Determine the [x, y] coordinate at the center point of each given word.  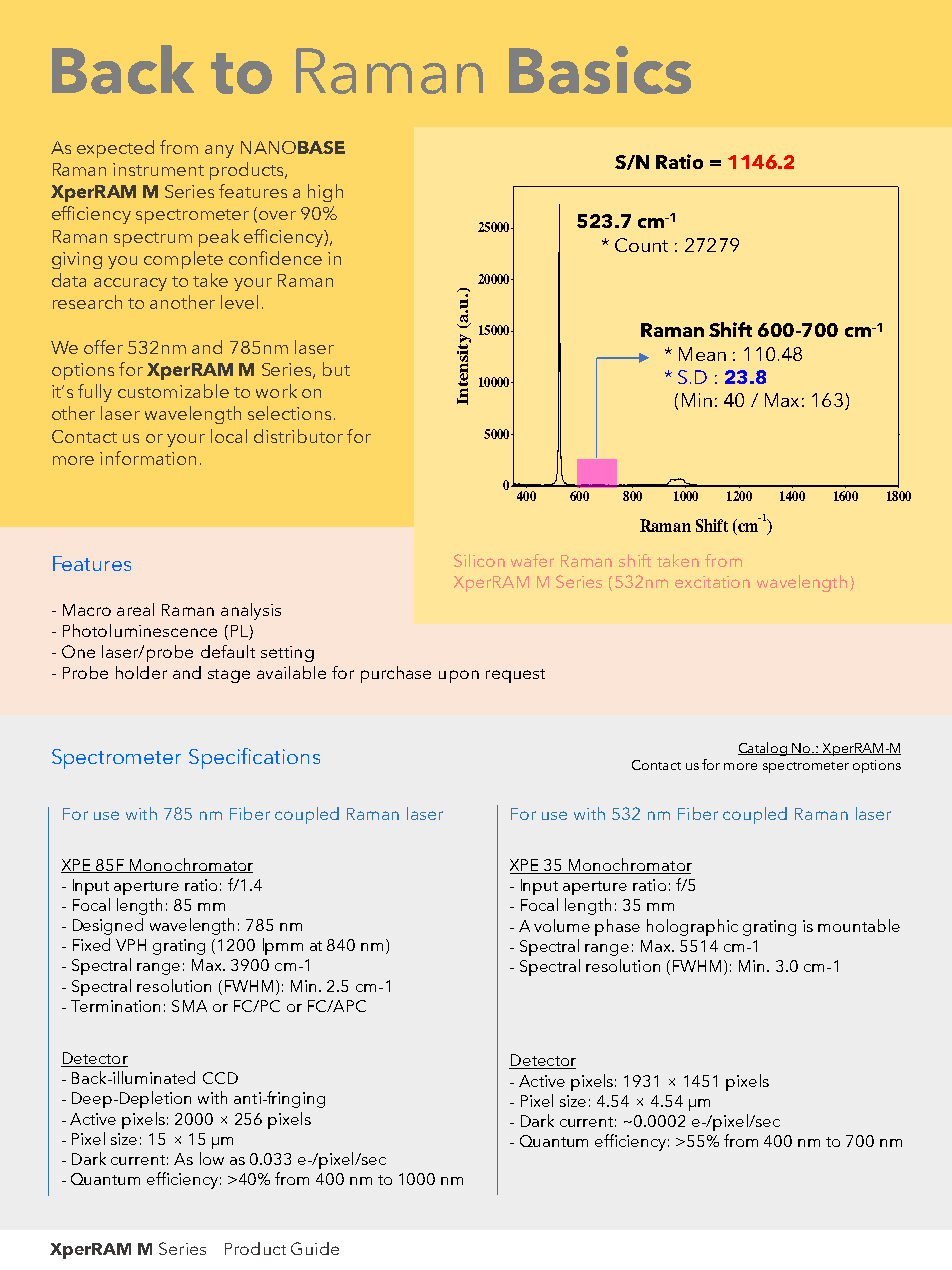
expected [115, 149]
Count [641, 245]
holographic [692, 927]
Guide [315, 1248]
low [212, 1158]
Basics [600, 70]
